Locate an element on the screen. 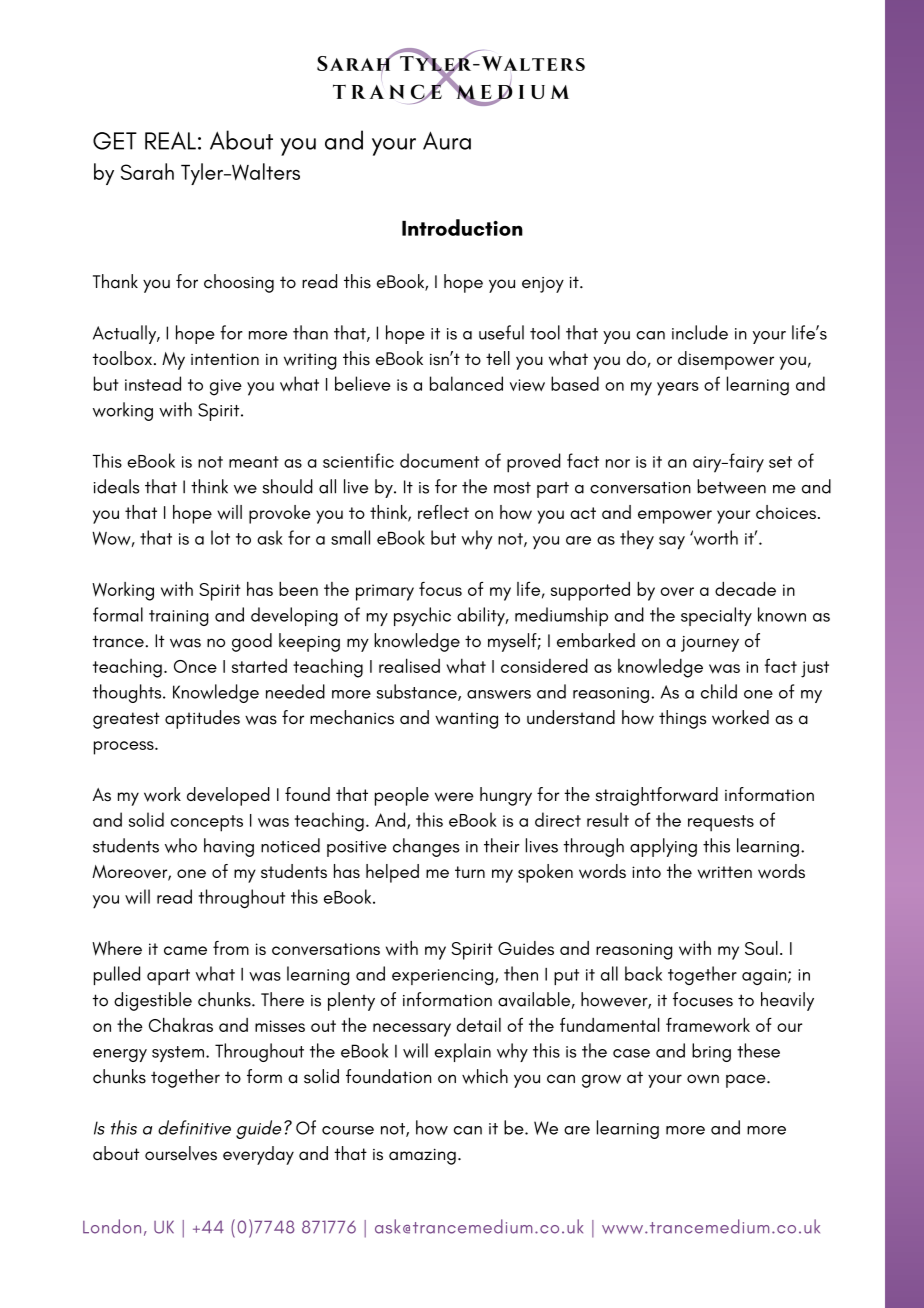 The width and height of the screenshot is (924, 1308). pace is located at coordinates (747, 1081).
